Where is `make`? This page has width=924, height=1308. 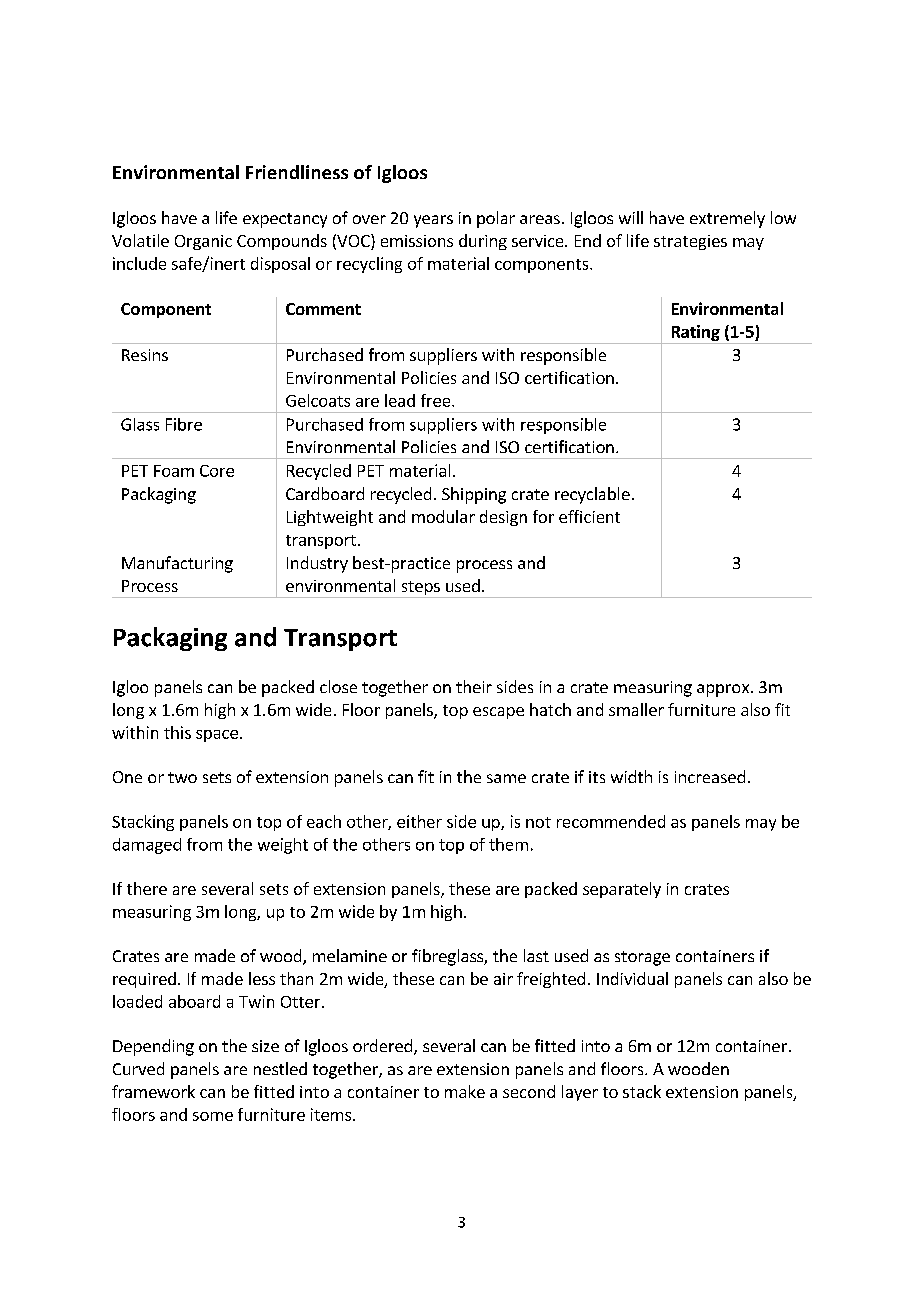 make is located at coordinates (465, 1091).
